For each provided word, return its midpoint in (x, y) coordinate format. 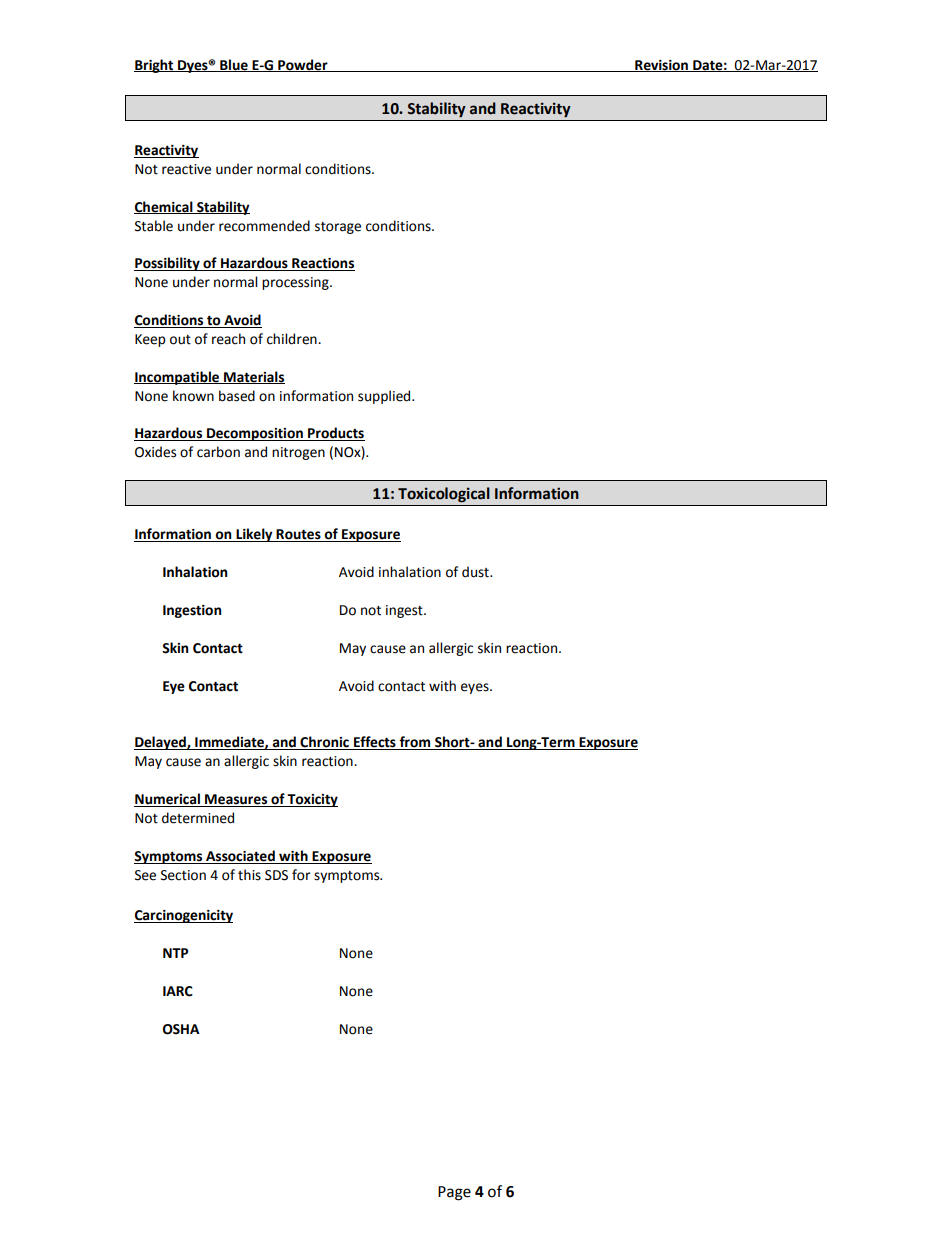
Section (183, 875)
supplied (385, 397)
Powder (303, 65)
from (415, 743)
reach (228, 339)
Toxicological (444, 495)
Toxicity (312, 800)
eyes (476, 688)
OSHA (181, 1029)
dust (476, 572)
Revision (661, 66)
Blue (234, 65)
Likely (254, 535)
